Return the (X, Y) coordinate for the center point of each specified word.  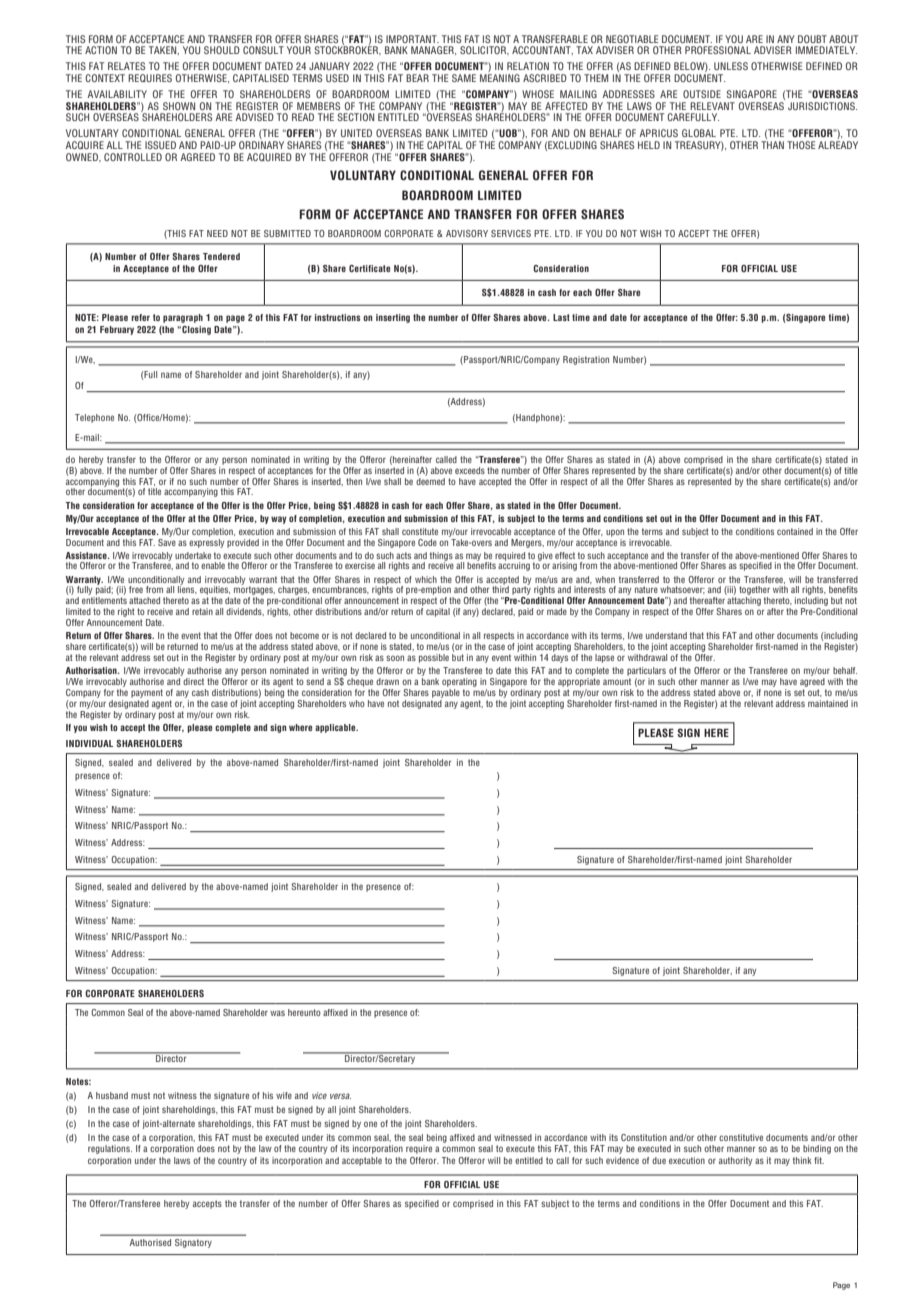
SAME (464, 78)
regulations (110, 1149)
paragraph (183, 318)
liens (187, 589)
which (426, 579)
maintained (828, 703)
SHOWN (179, 106)
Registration (586, 360)
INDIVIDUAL (89, 743)
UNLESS (731, 66)
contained (795, 531)
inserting (393, 318)
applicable (336, 728)
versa (340, 1096)
